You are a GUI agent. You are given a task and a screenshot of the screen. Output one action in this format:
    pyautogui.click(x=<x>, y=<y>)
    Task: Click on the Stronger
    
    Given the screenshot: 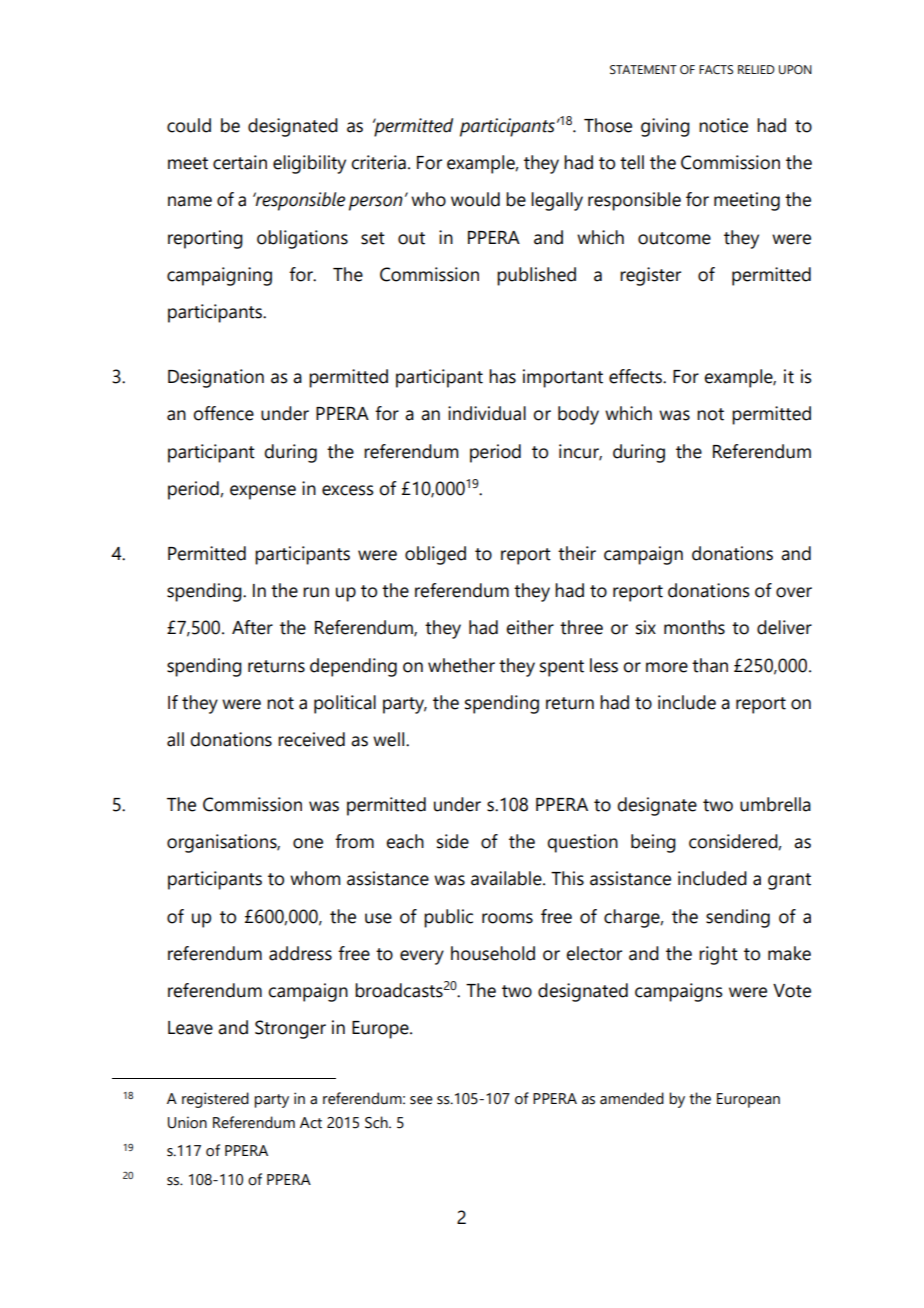 What is the action you would take?
    pyautogui.click(x=290, y=1029)
